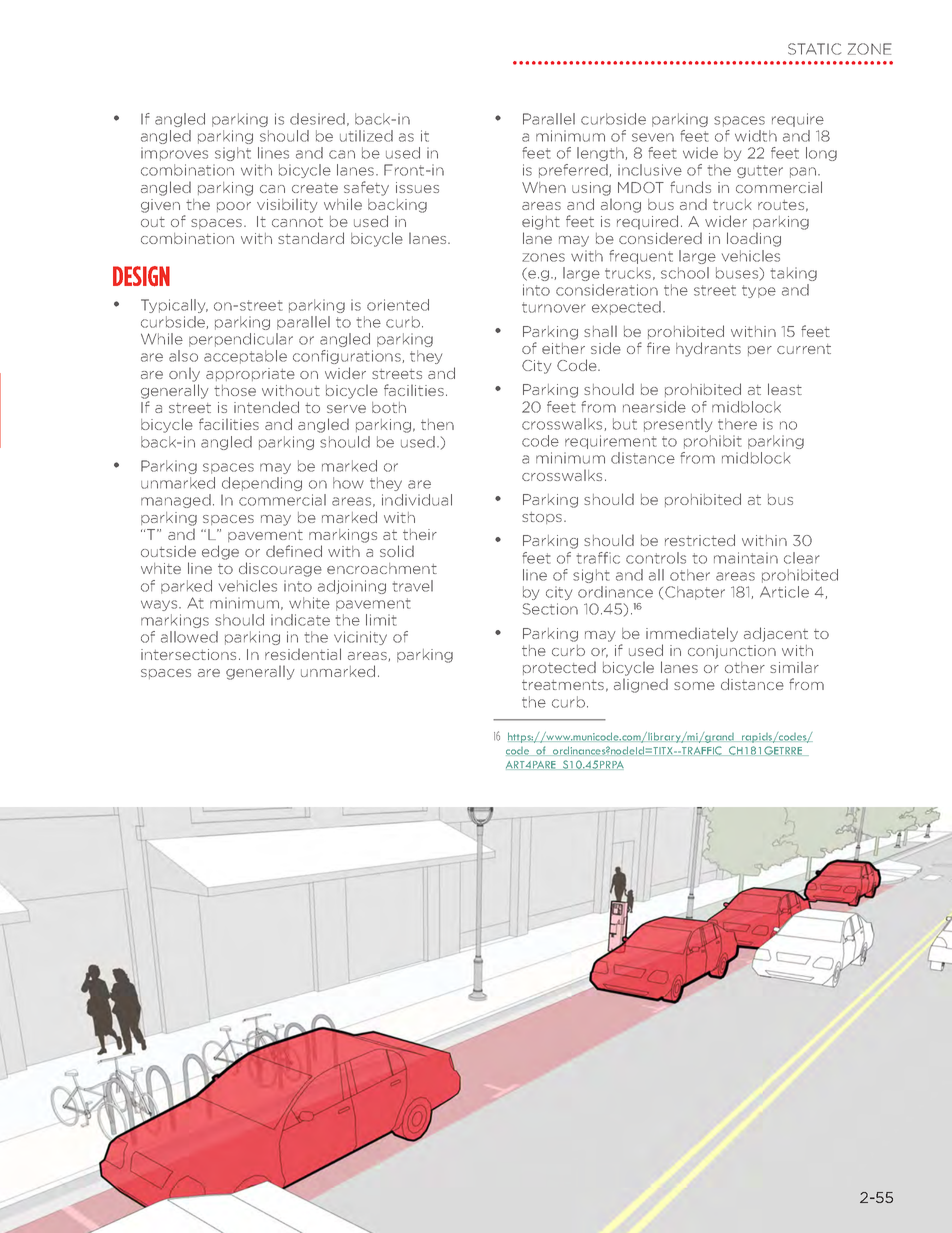 Image resolution: width=952 pixels, height=1233 pixels. Describe the element at coordinates (317, 119) in the document. I see `desired` at that location.
